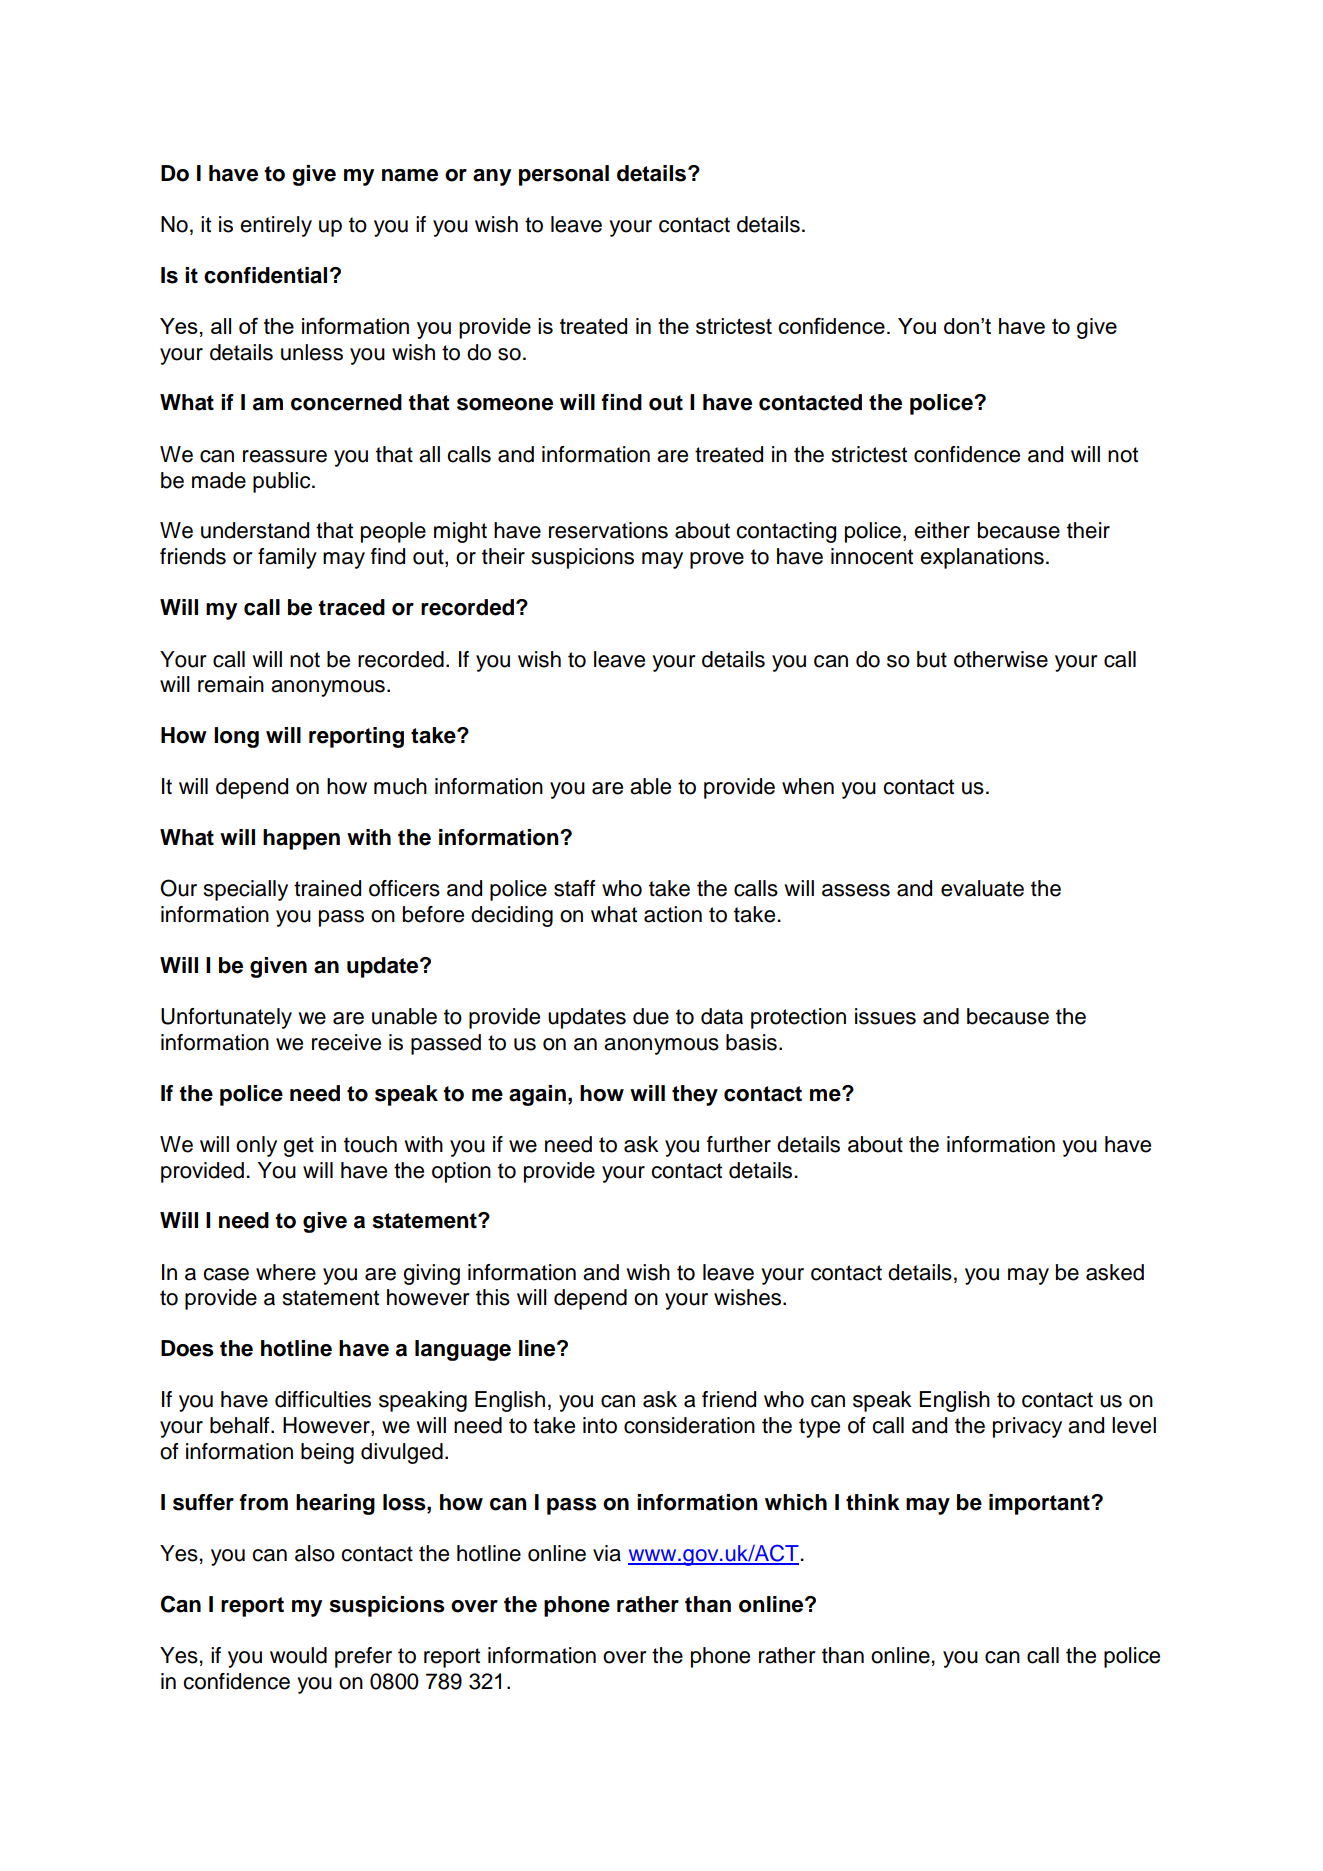 This screenshot has height=1871, width=1323. I want to click on otherwise, so click(1001, 659).
